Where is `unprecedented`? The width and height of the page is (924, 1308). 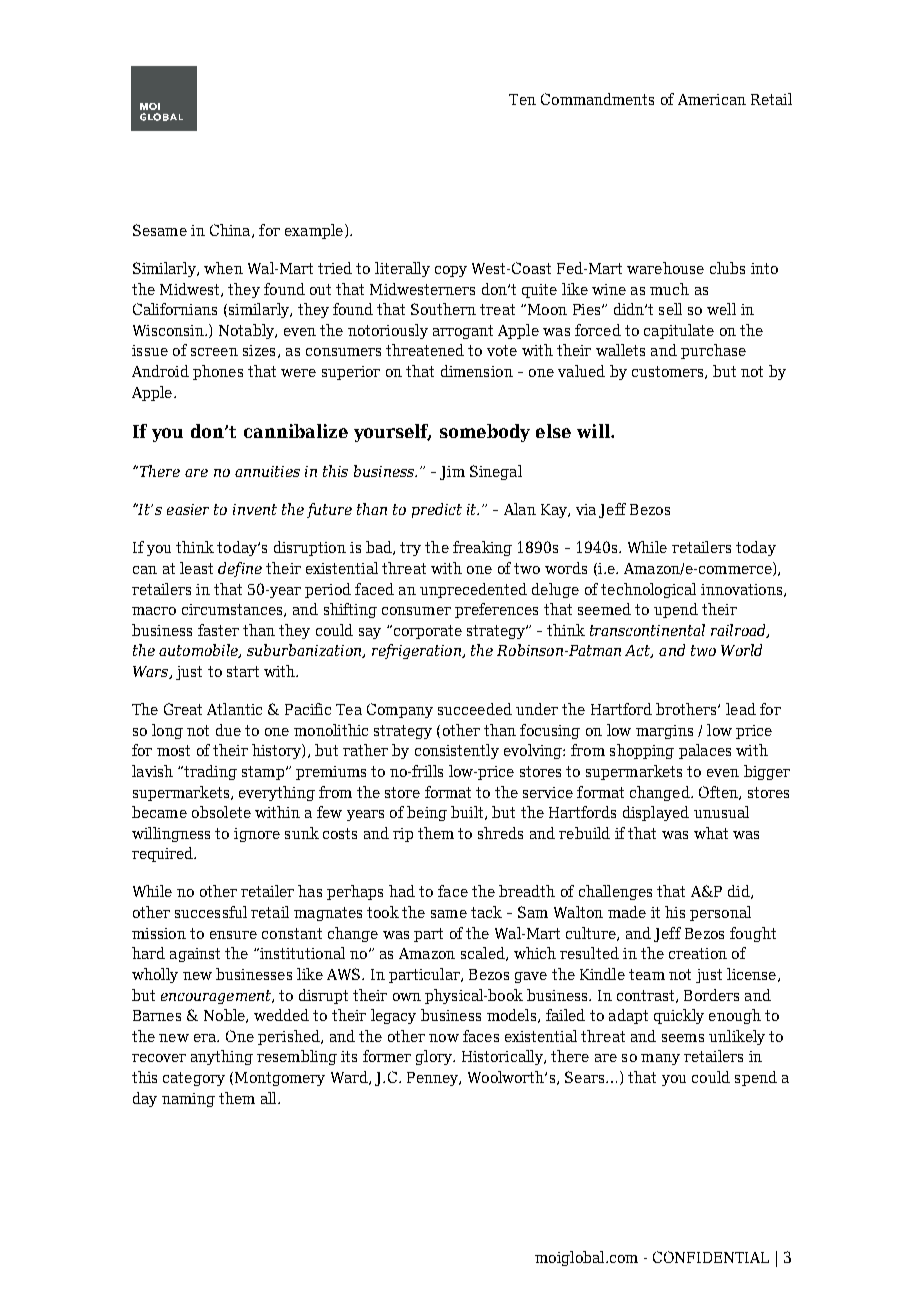 unprecedented is located at coordinates (473, 590).
